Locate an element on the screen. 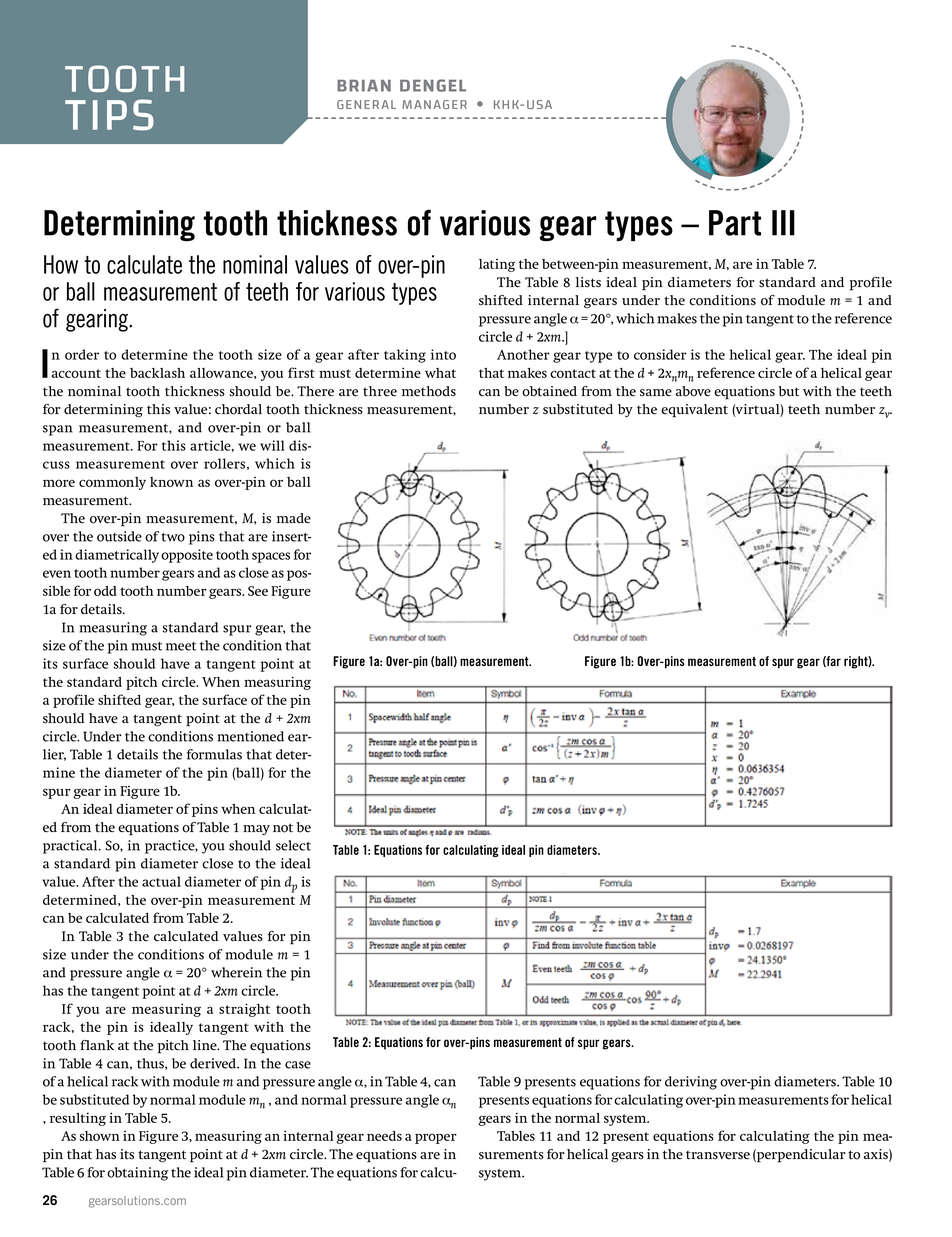 This screenshot has height=1237, width=952. equivalent is located at coordinates (694, 411).
